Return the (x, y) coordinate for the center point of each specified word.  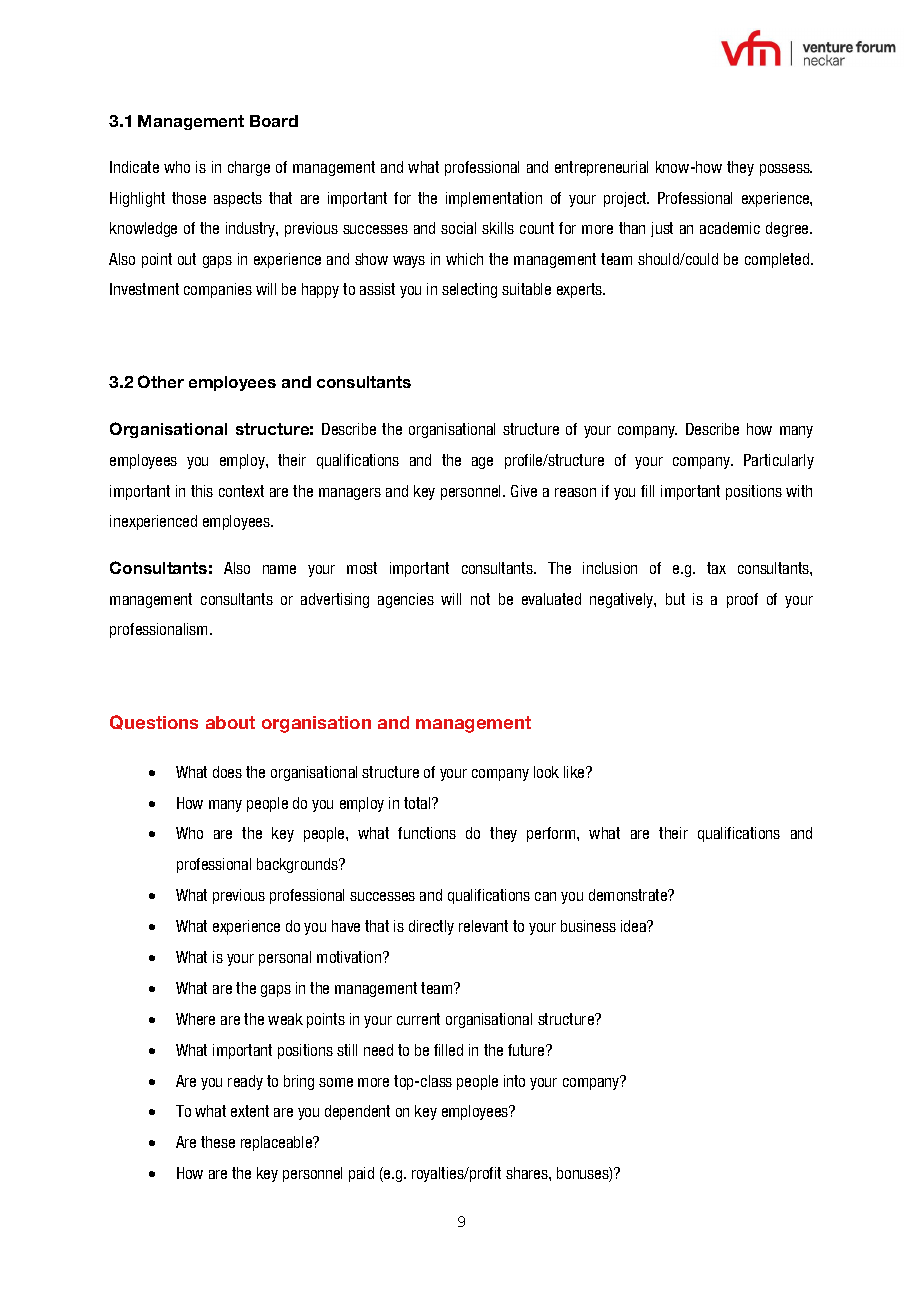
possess (786, 170)
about (230, 722)
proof (742, 600)
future (527, 1050)
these (218, 1142)
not (480, 599)
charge (249, 168)
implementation (494, 199)
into (514, 1081)
